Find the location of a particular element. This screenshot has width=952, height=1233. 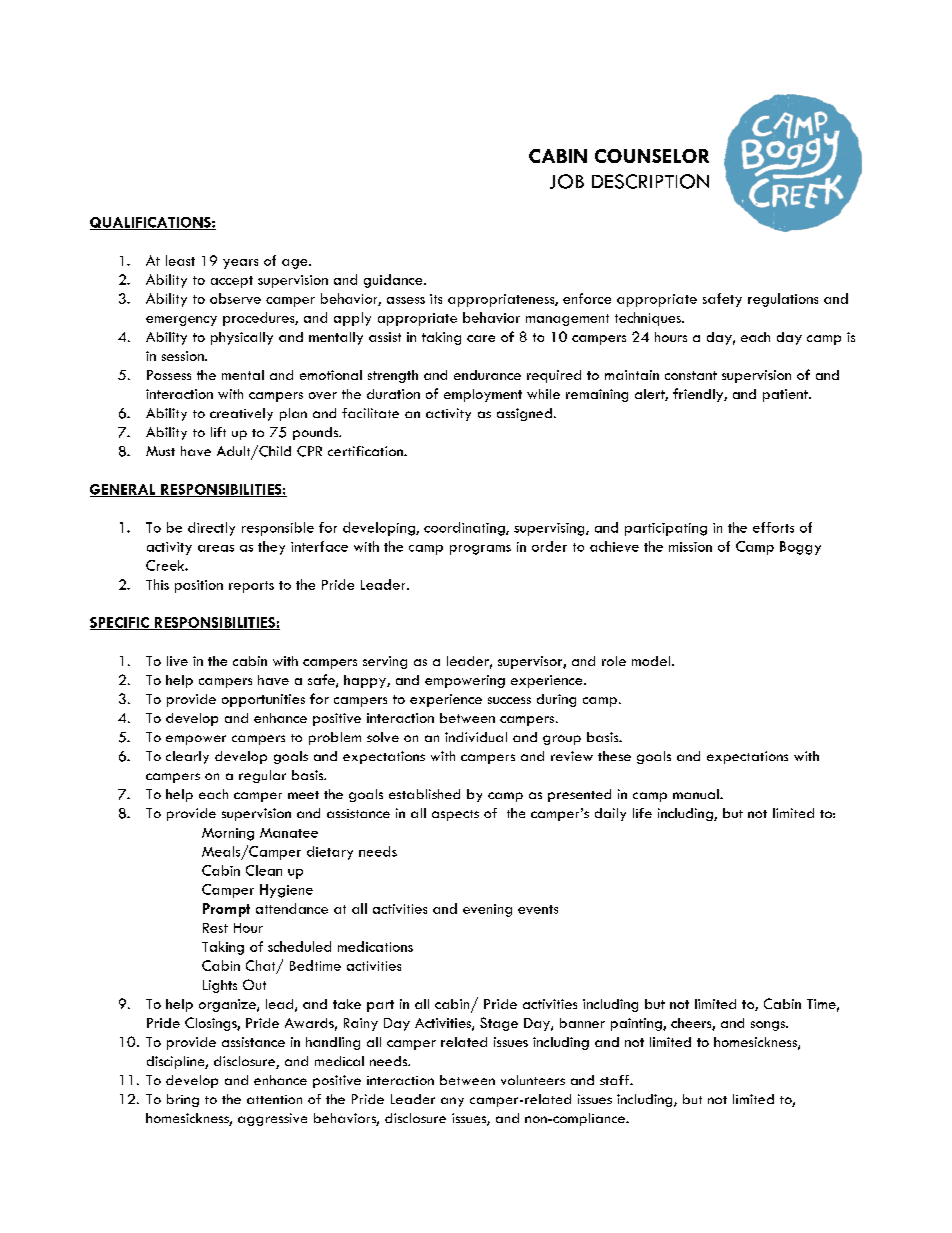

aspects is located at coordinates (455, 815).
